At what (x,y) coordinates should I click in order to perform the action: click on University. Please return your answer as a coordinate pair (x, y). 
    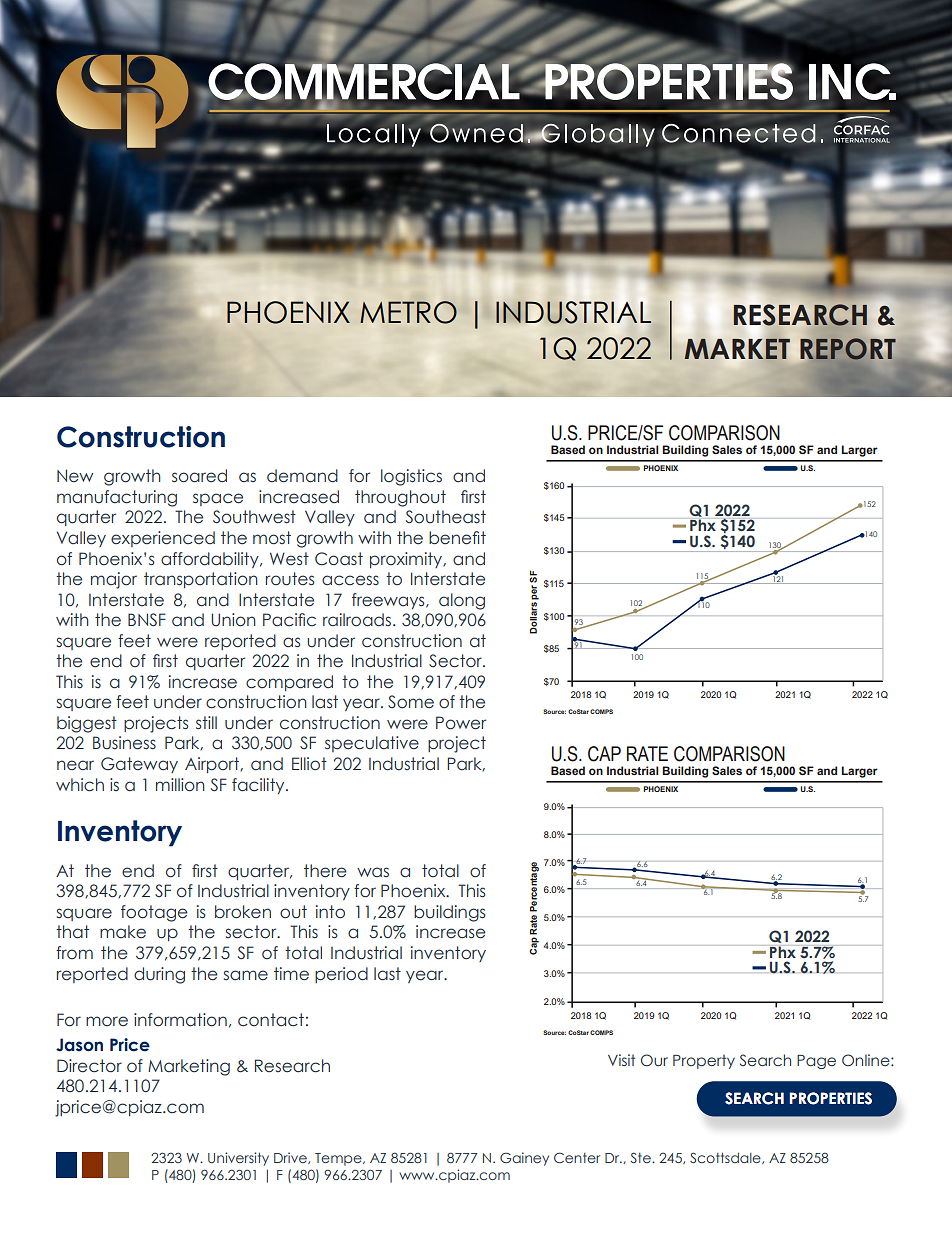
    Looking at the image, I should click on (238, 1159).
